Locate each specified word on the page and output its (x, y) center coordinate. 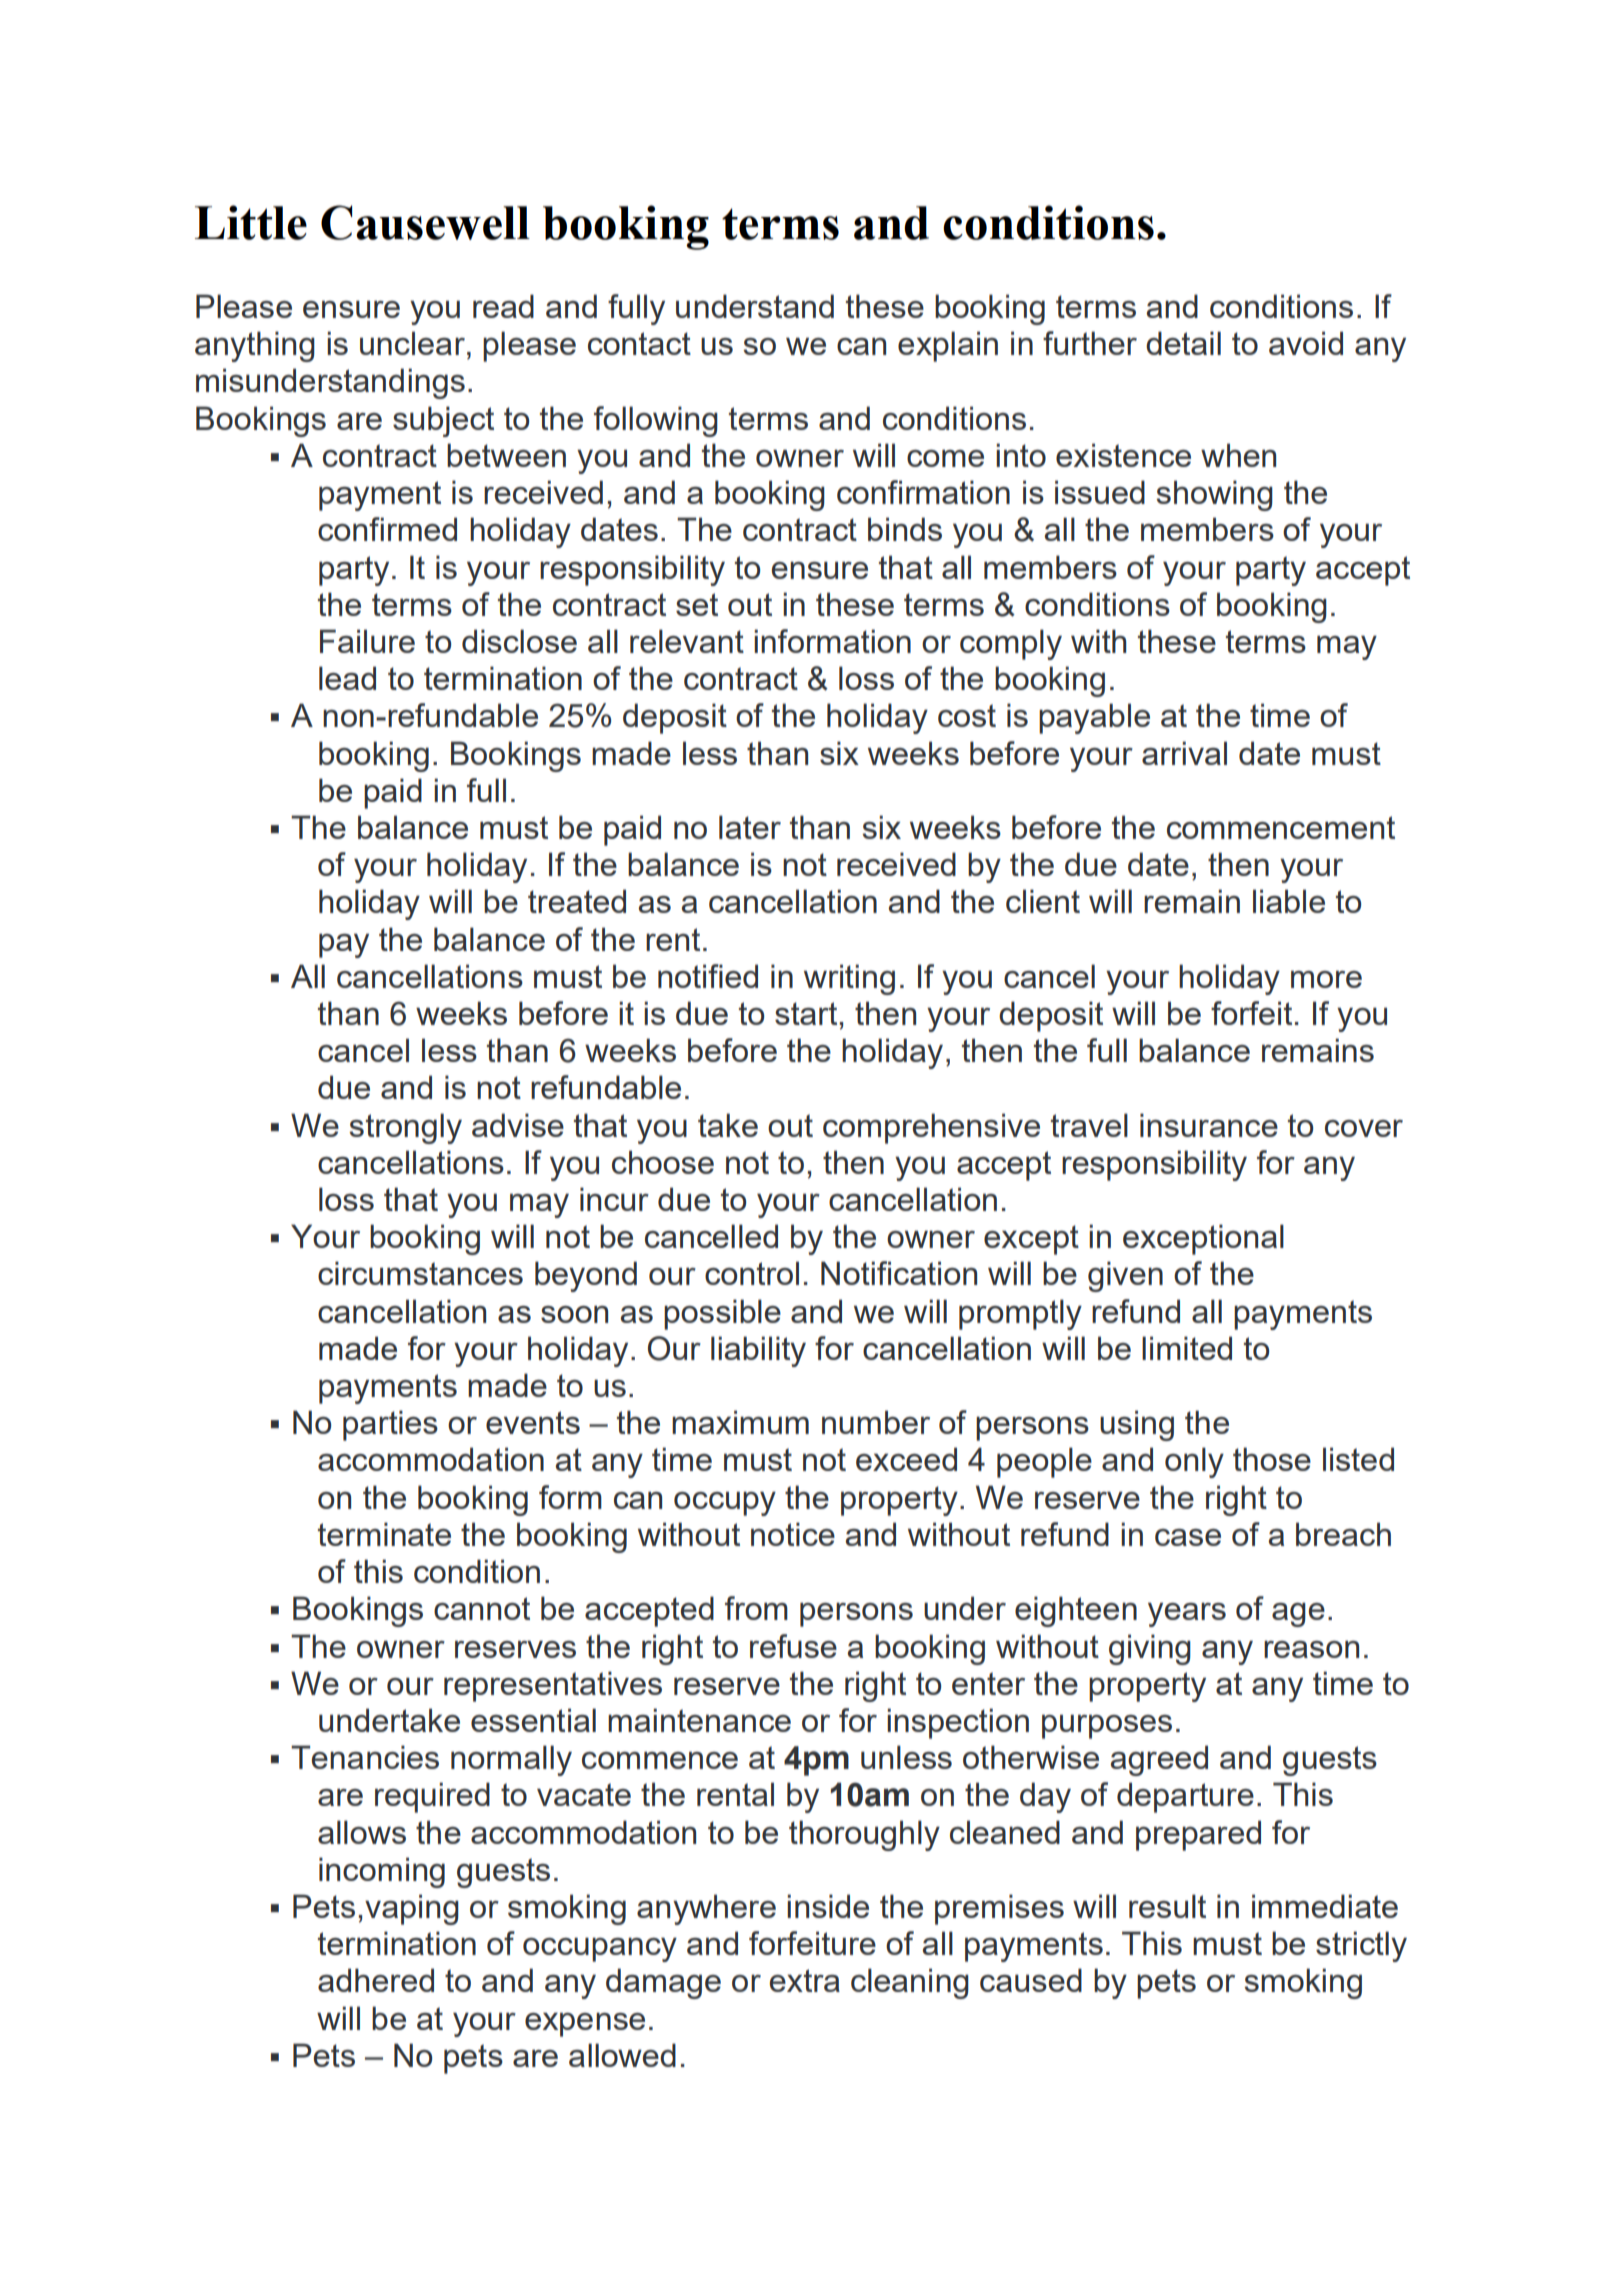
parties (390, 1425)
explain (948, 346)
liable (1289, 901)
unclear (412, 343)
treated (577, 901)
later (750, 827)
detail (1183, 343)
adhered (376, 1980)
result (1167, 1906)
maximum (740, 1422)
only (1194, 1462)
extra (805, 1980)
